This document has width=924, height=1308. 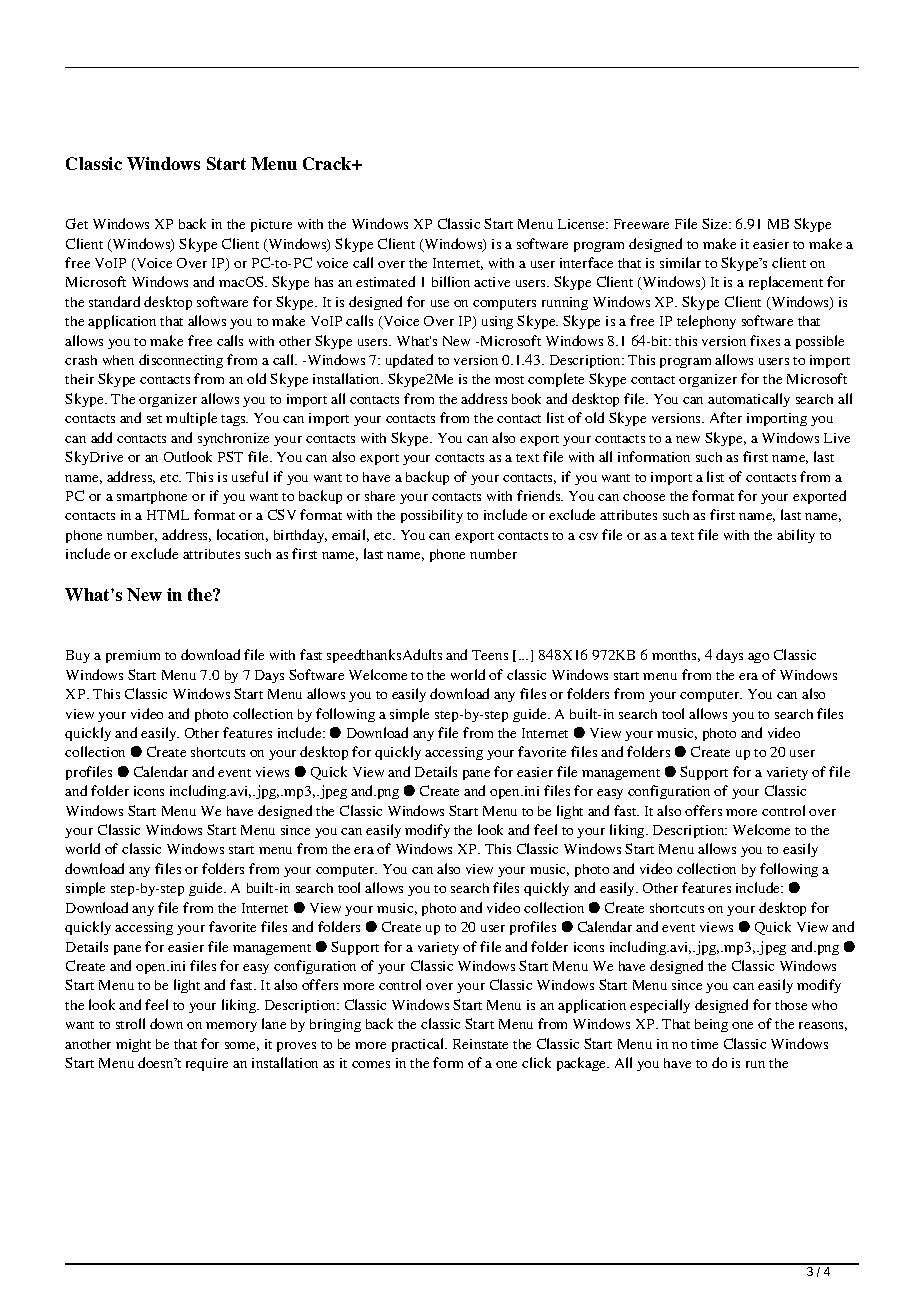 I want to click on might, so click(x=133, y=1045).
